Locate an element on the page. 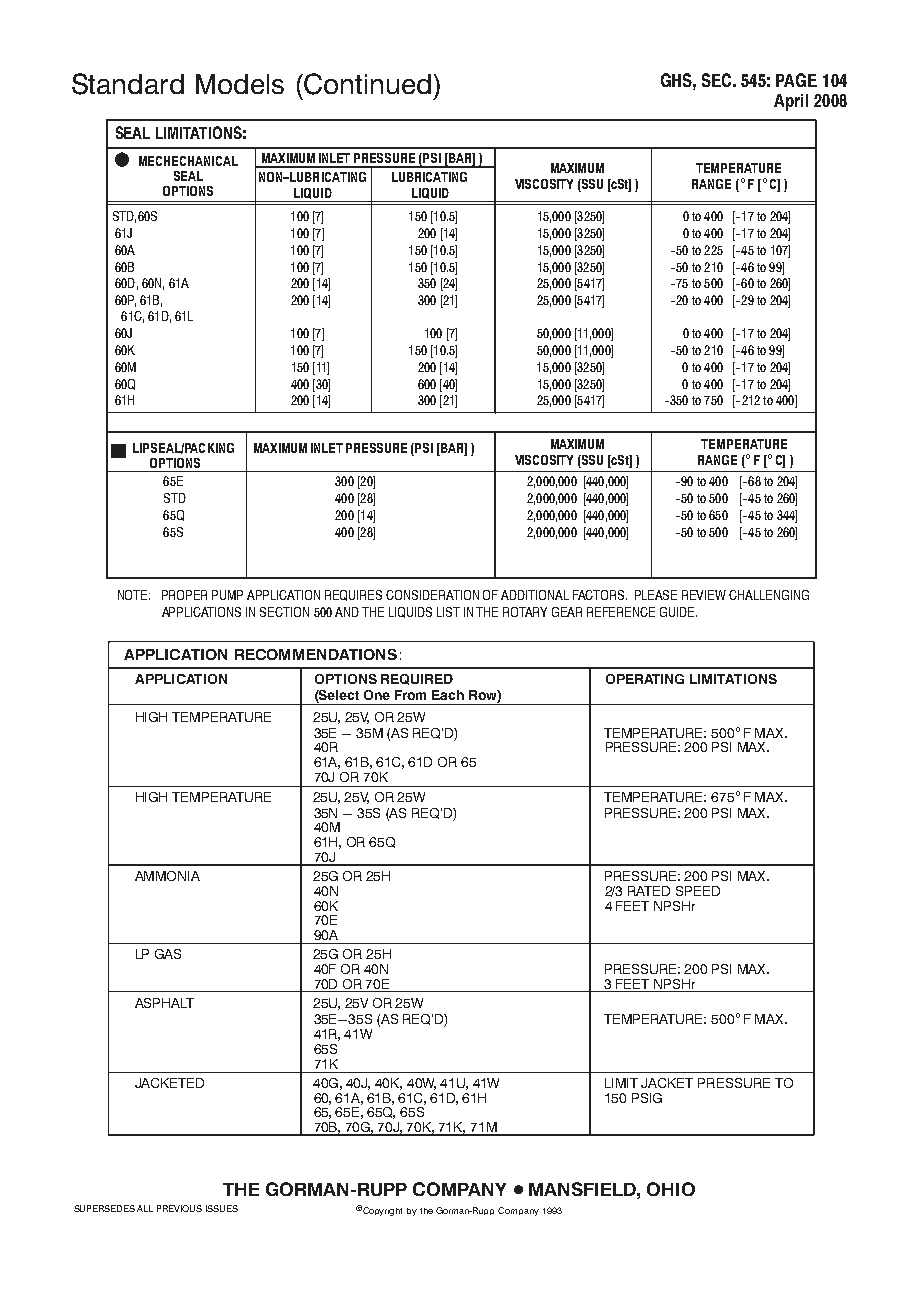 The height and width of the document is (1308, 924). PREVIOUS is located at coordinates (179, 1208).
